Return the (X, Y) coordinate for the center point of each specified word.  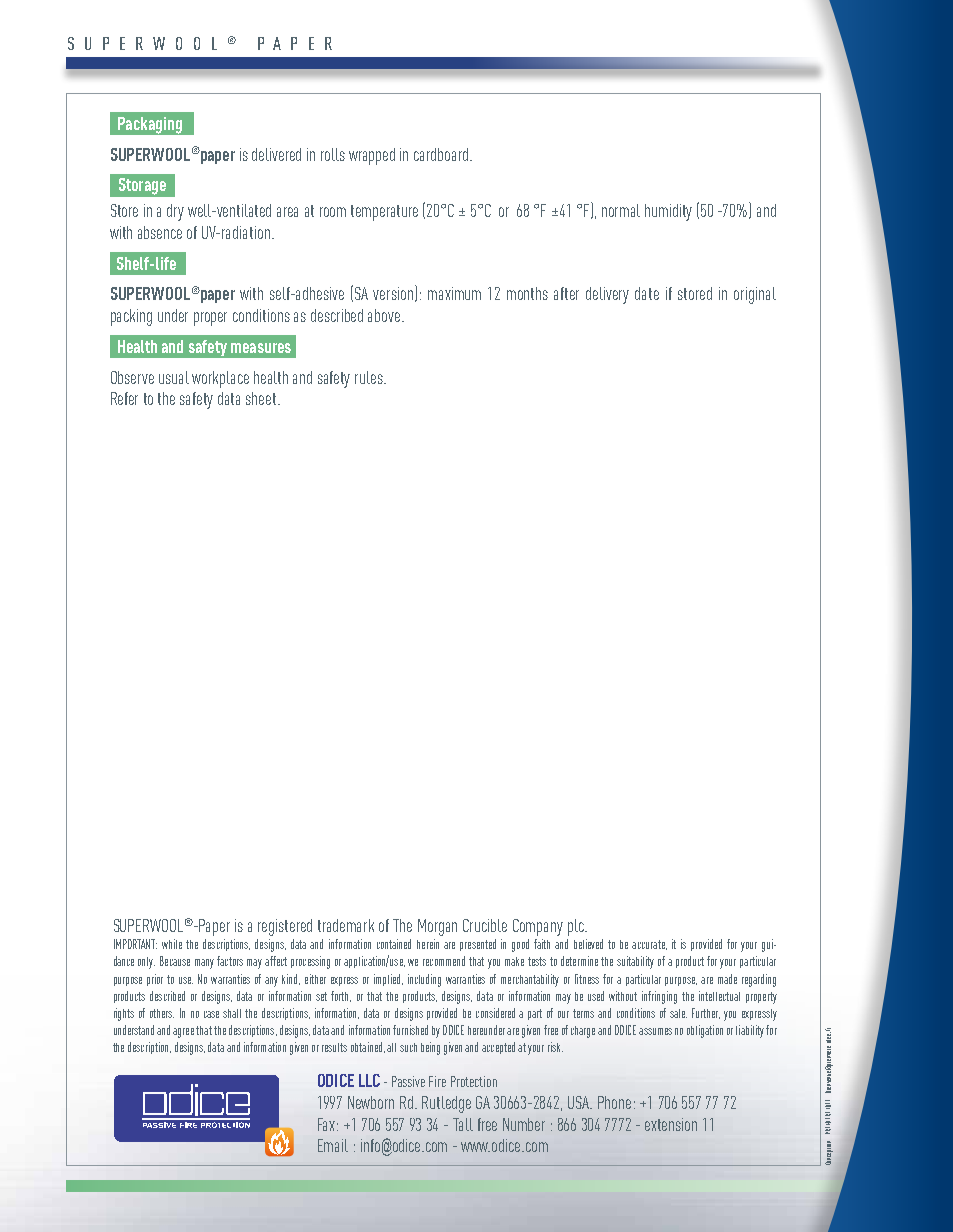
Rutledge (446, 1104)
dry (175, 212)
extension (671, 1124)
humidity (668, 212)
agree (183, 1033)
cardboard (442, 154)
